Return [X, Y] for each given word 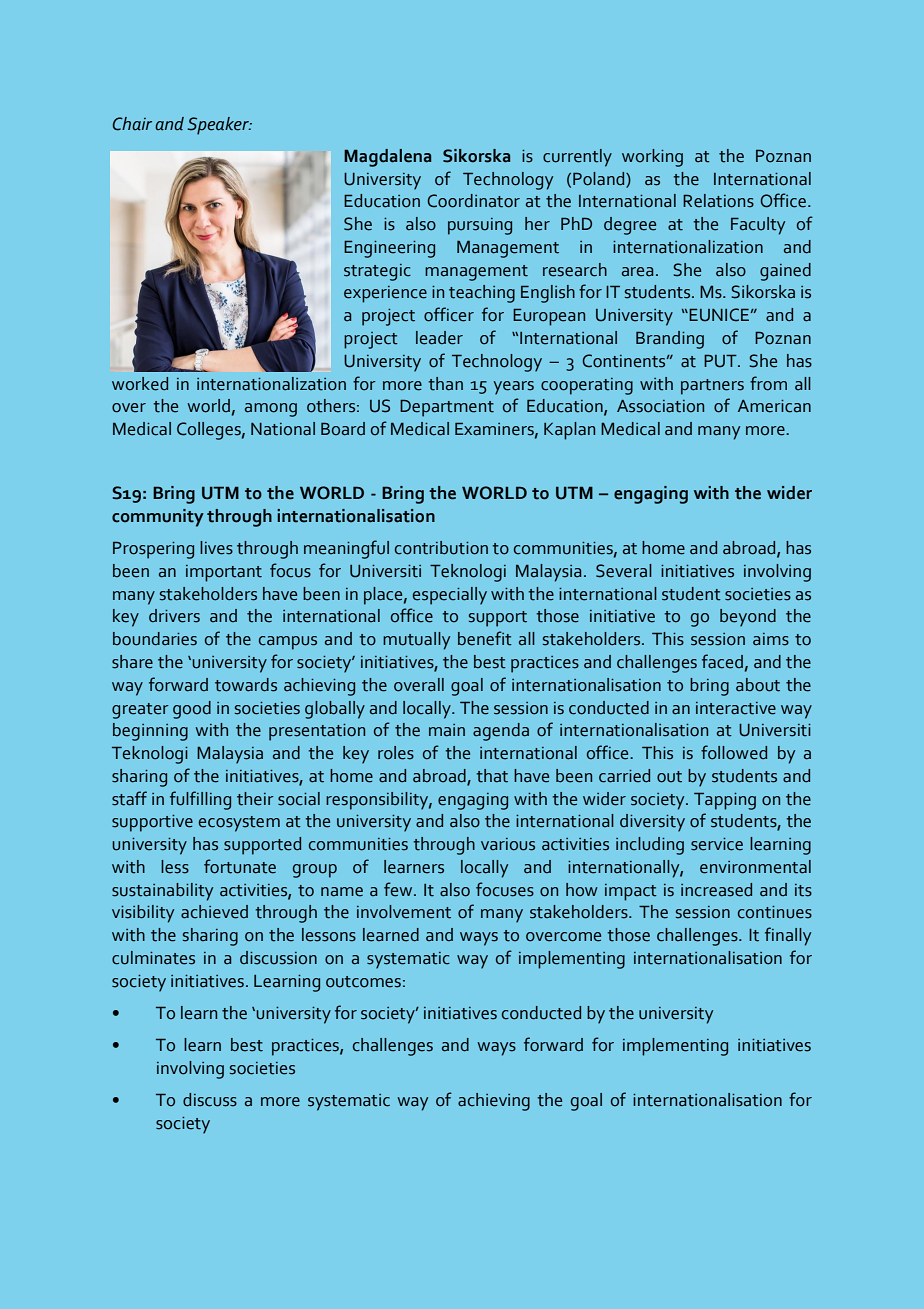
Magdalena [387, 158]
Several [624, 571]
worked [140, 384]
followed [734, 752]
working [652, 158]
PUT [721, 361]
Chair [132, 124]
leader [439, 338]
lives [216, 548]
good [192, 710]
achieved [214, 912]
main [447, 730]
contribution [441, 548]
